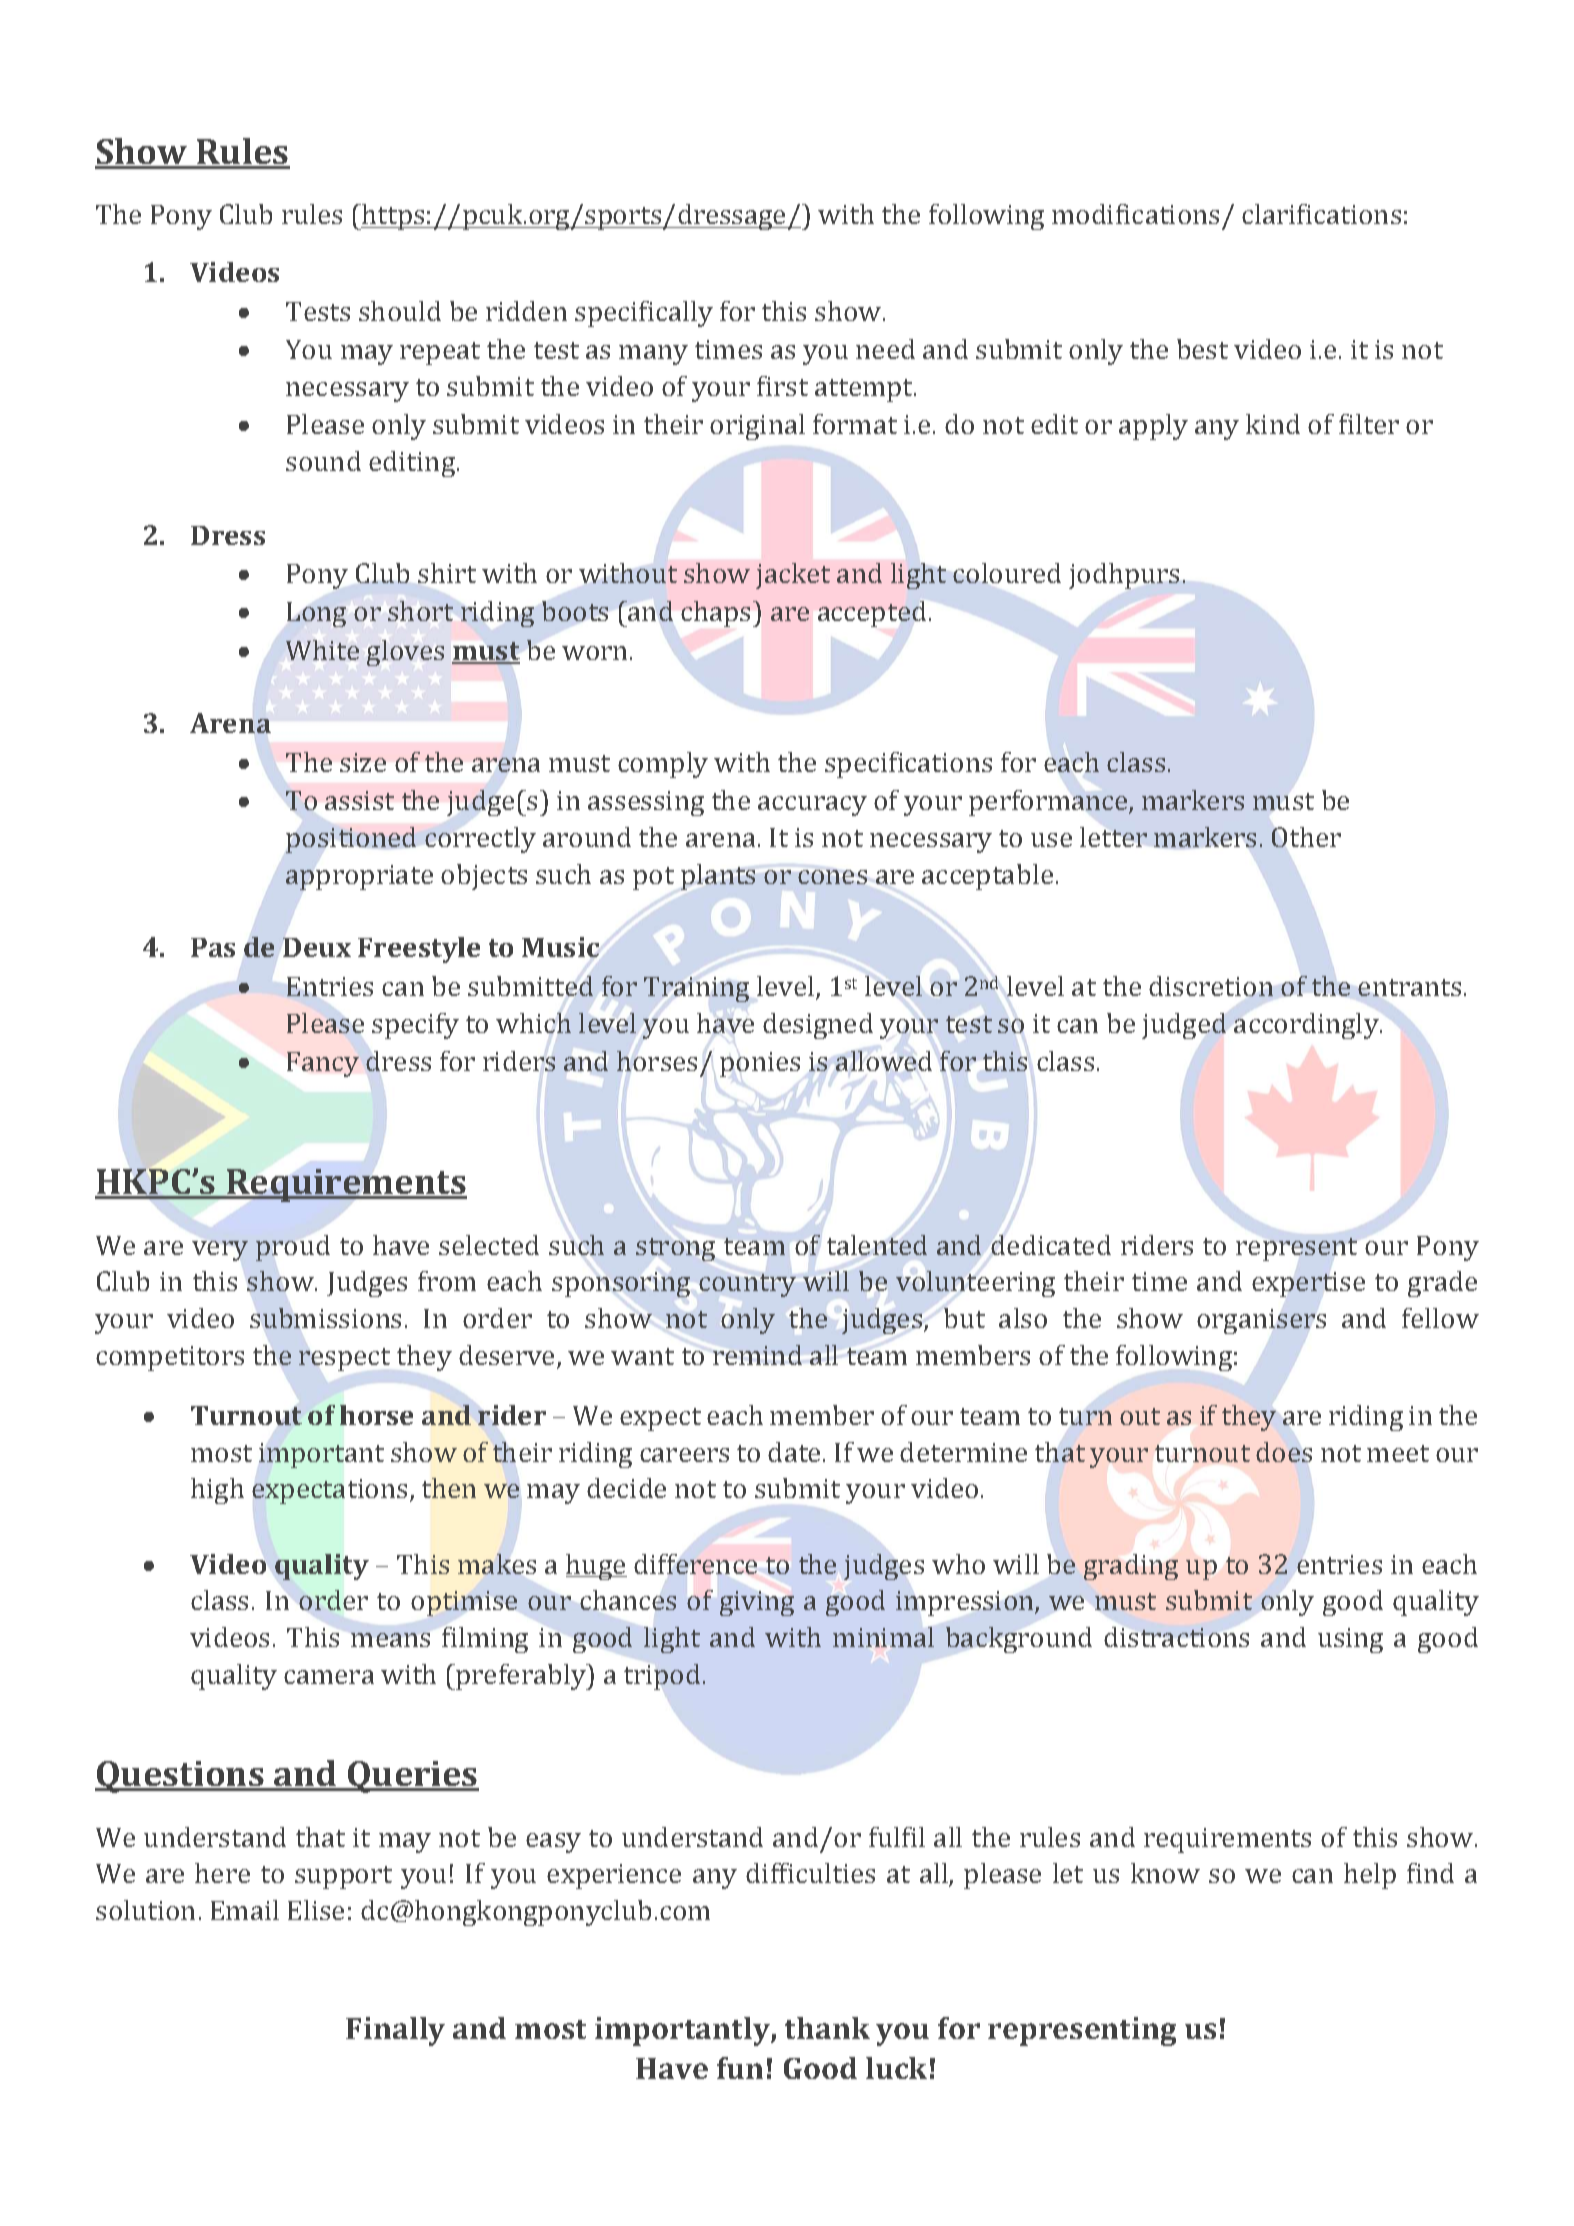  What do you see at coordinates (818, 1026) in the screenshot?
I see `designed` at bounding box center [818, 1026].
